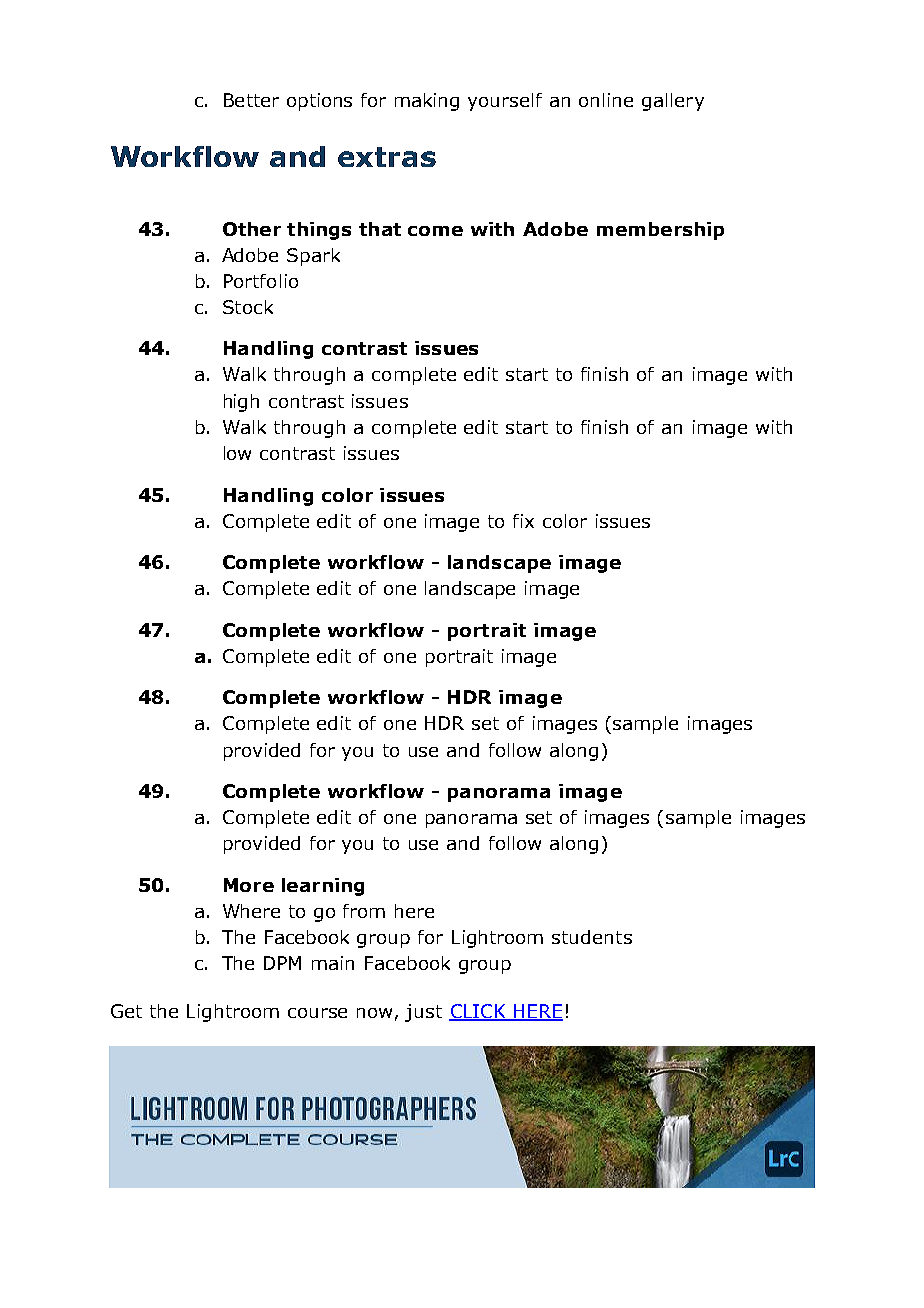 This screenshot has width=924, height=1308. Describe the element at coordinates (523, 521) in the screenshot. I see `fix` at that location.
